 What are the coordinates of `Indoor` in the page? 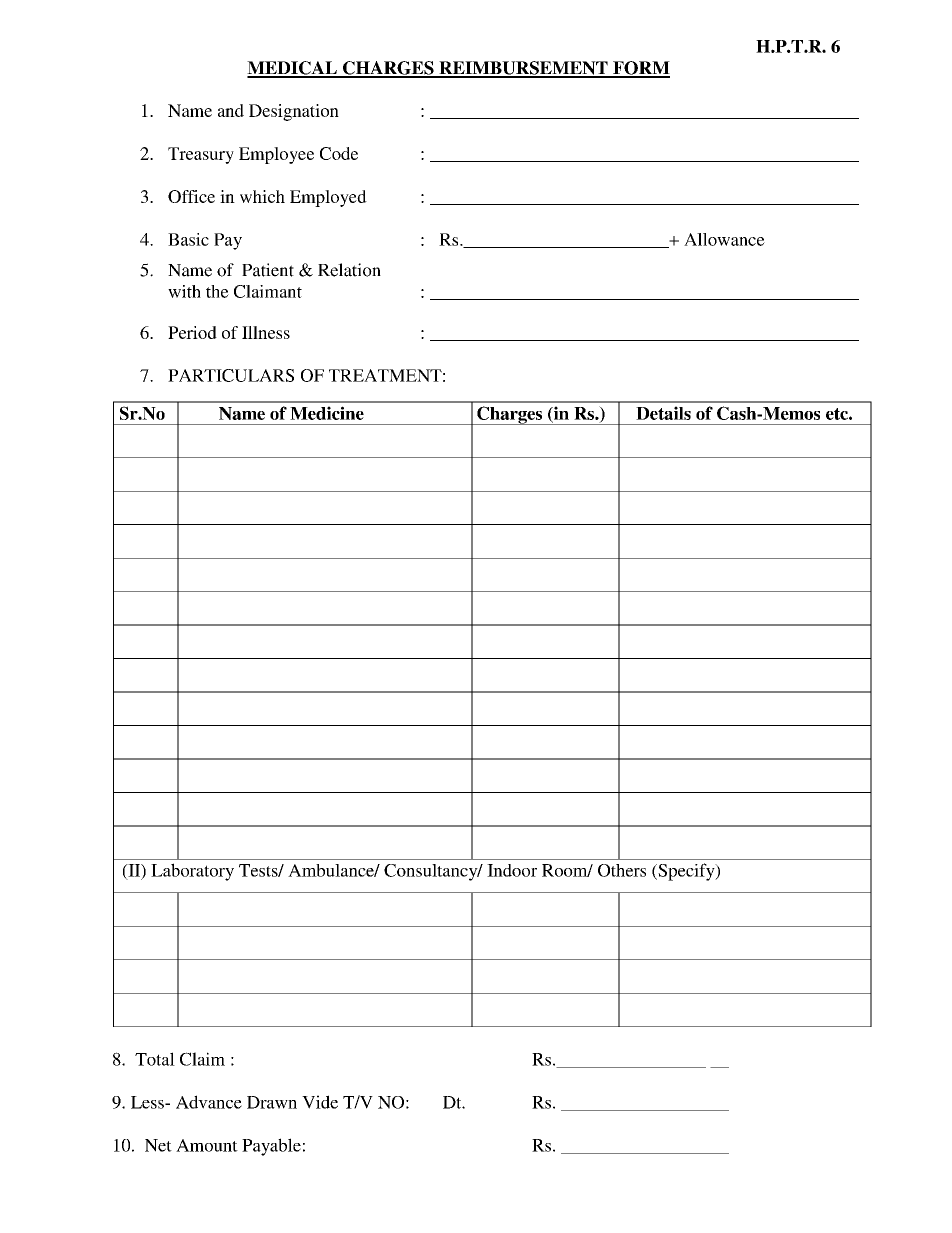 It's located at (512, 870).
